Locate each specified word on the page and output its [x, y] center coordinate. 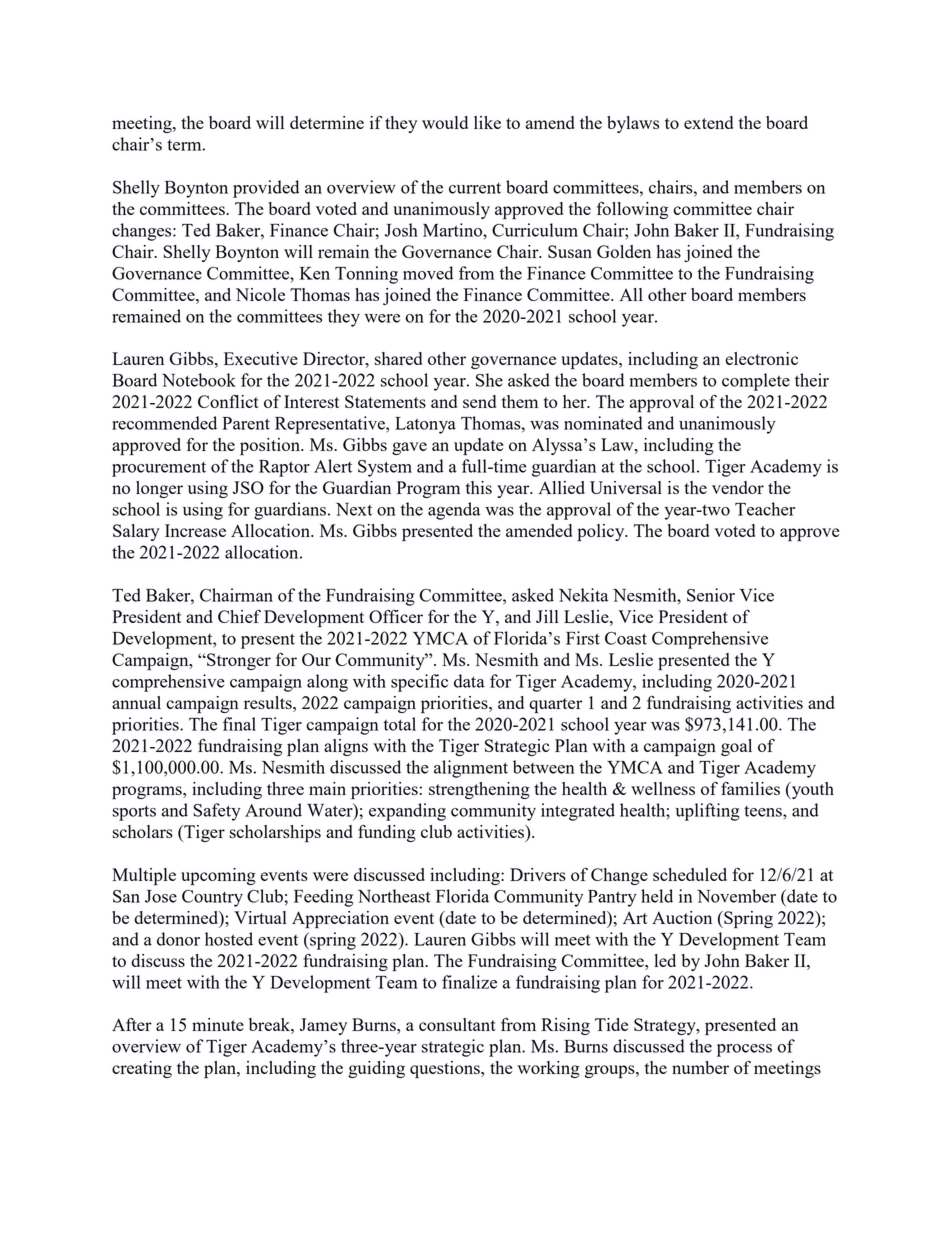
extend [708, 122]
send [479, 401]
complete [756, 382]
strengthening [479, 790]
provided [266, 189]
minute [218, 1024]
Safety [217, 812]
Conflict [228, 401]
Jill [547, 616]
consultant [457, 1024]
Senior [711, 595]
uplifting [707, 812]
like [487, 122]
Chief [239, 616]
